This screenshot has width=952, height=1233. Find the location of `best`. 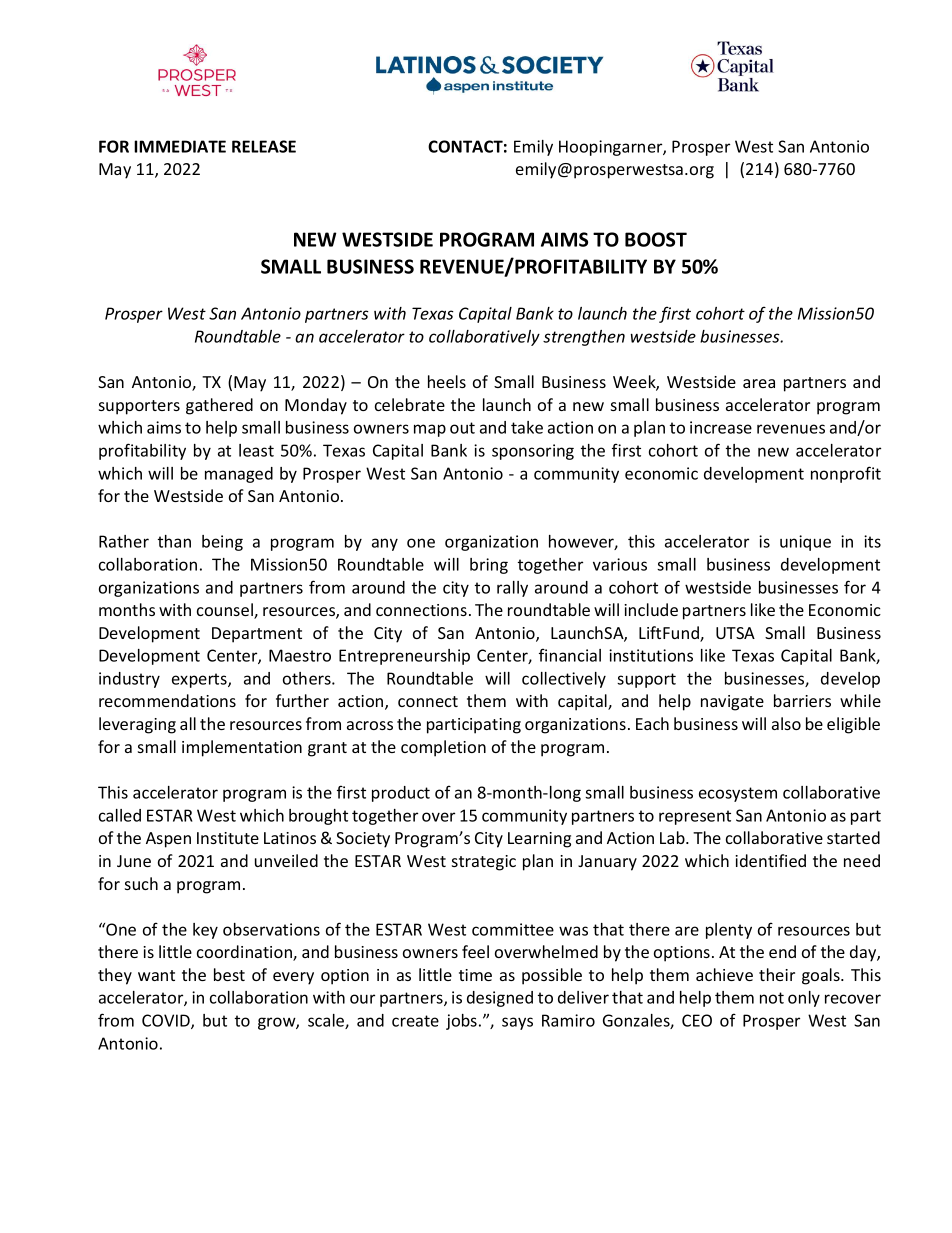

best is located at coordinates (229, 974).
